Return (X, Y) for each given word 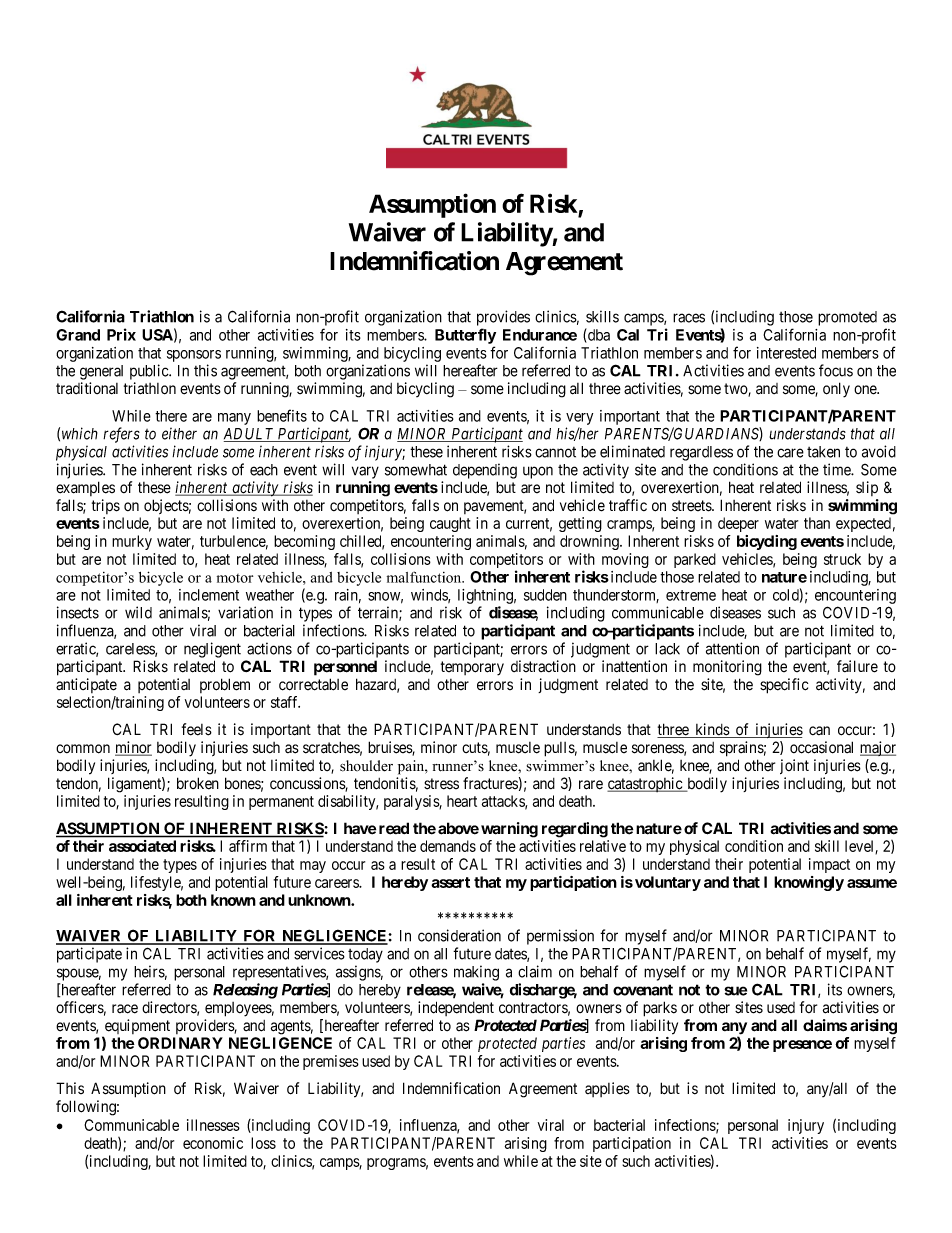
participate (89, 955)
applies (607, 1089)
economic (213, 1143)
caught (450, 524)
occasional (821, 747)
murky (132, 542)
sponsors (194, 356)
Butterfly (465, 336)
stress (441, 784)
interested (786, 353)
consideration (459, 935)
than (817, 523)
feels (197, 729)
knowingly (809, 883)
